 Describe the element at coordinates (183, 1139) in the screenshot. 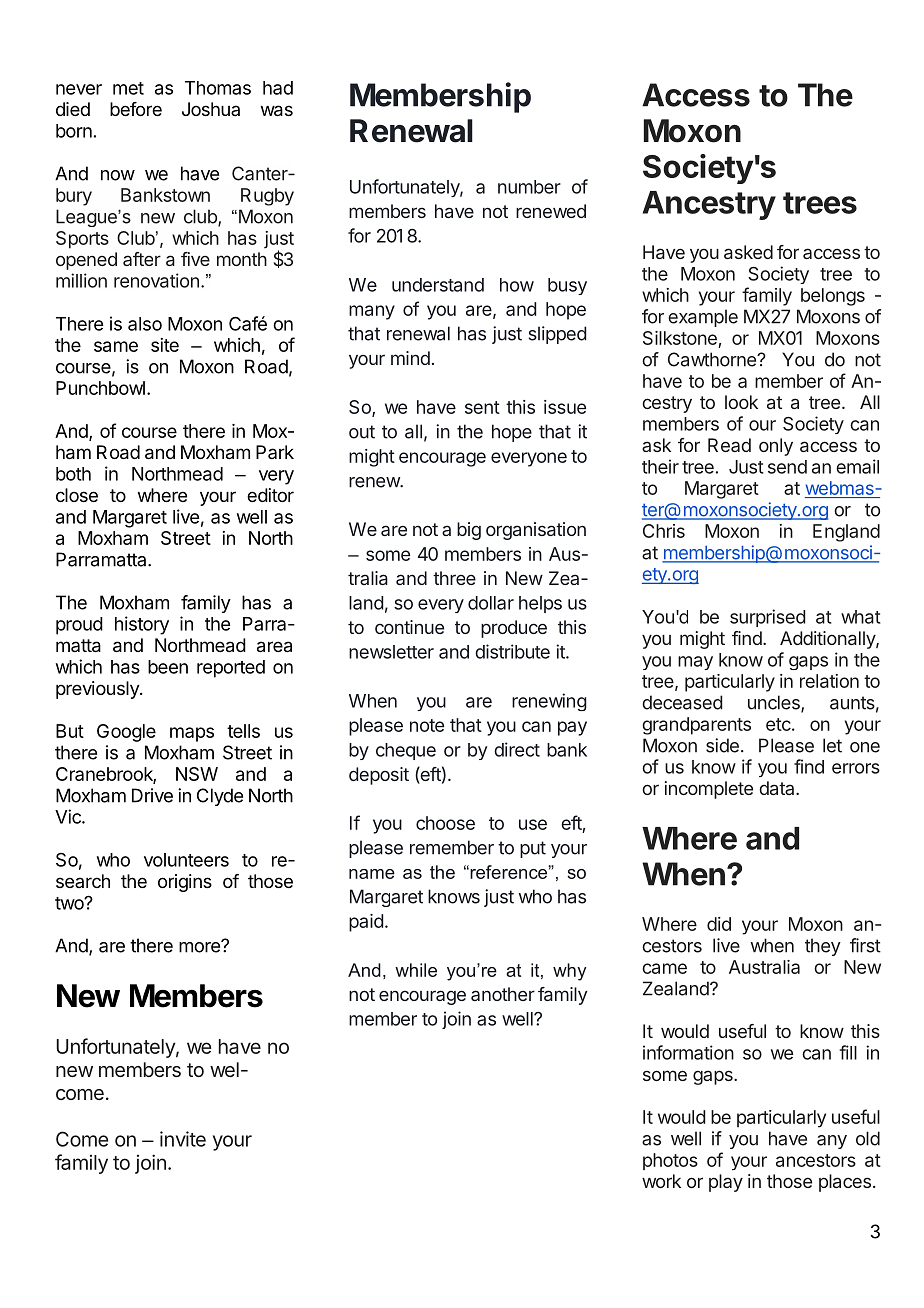

I see `invite` at that location.
